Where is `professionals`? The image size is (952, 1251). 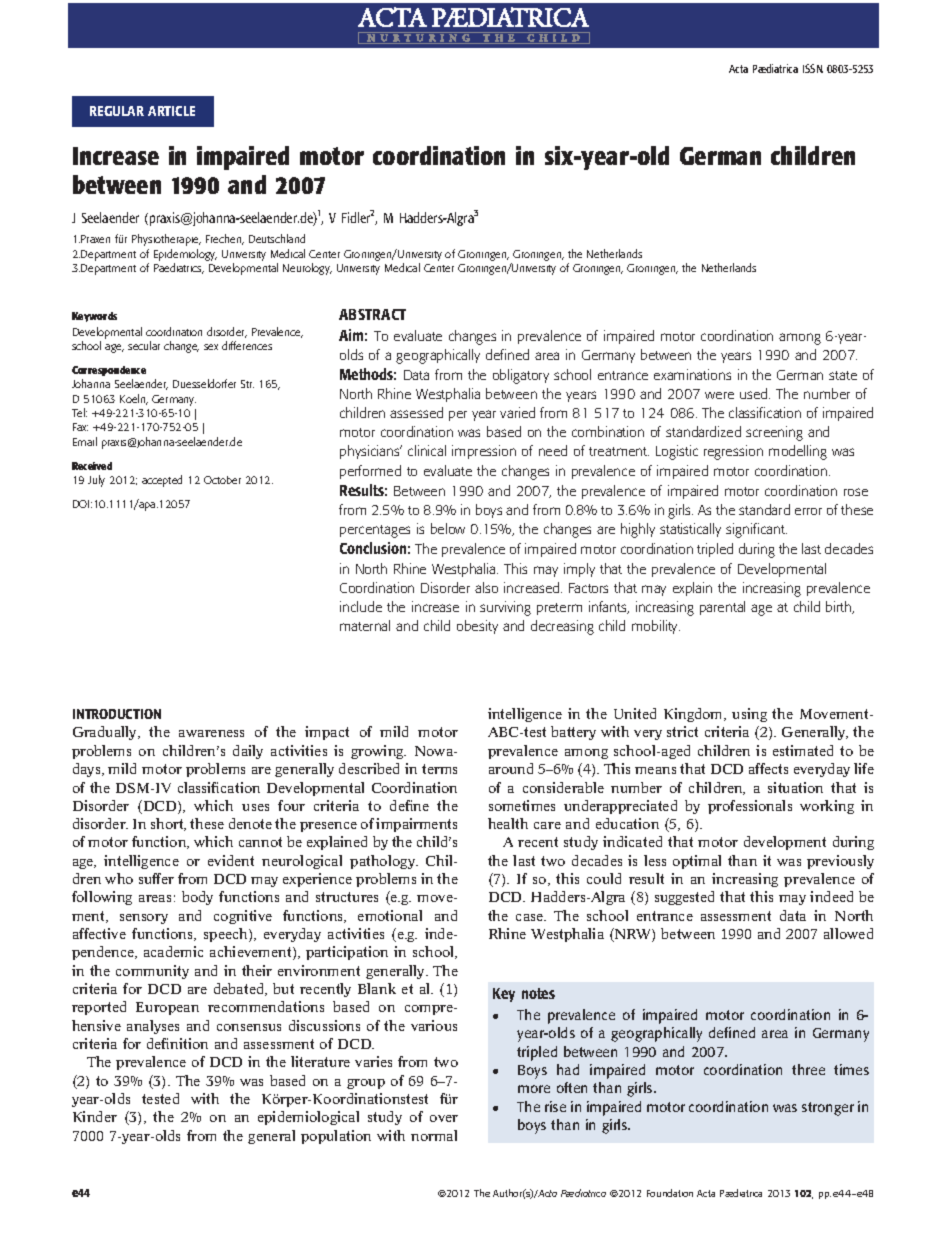 professionals is located at coordinates (750, 807).
